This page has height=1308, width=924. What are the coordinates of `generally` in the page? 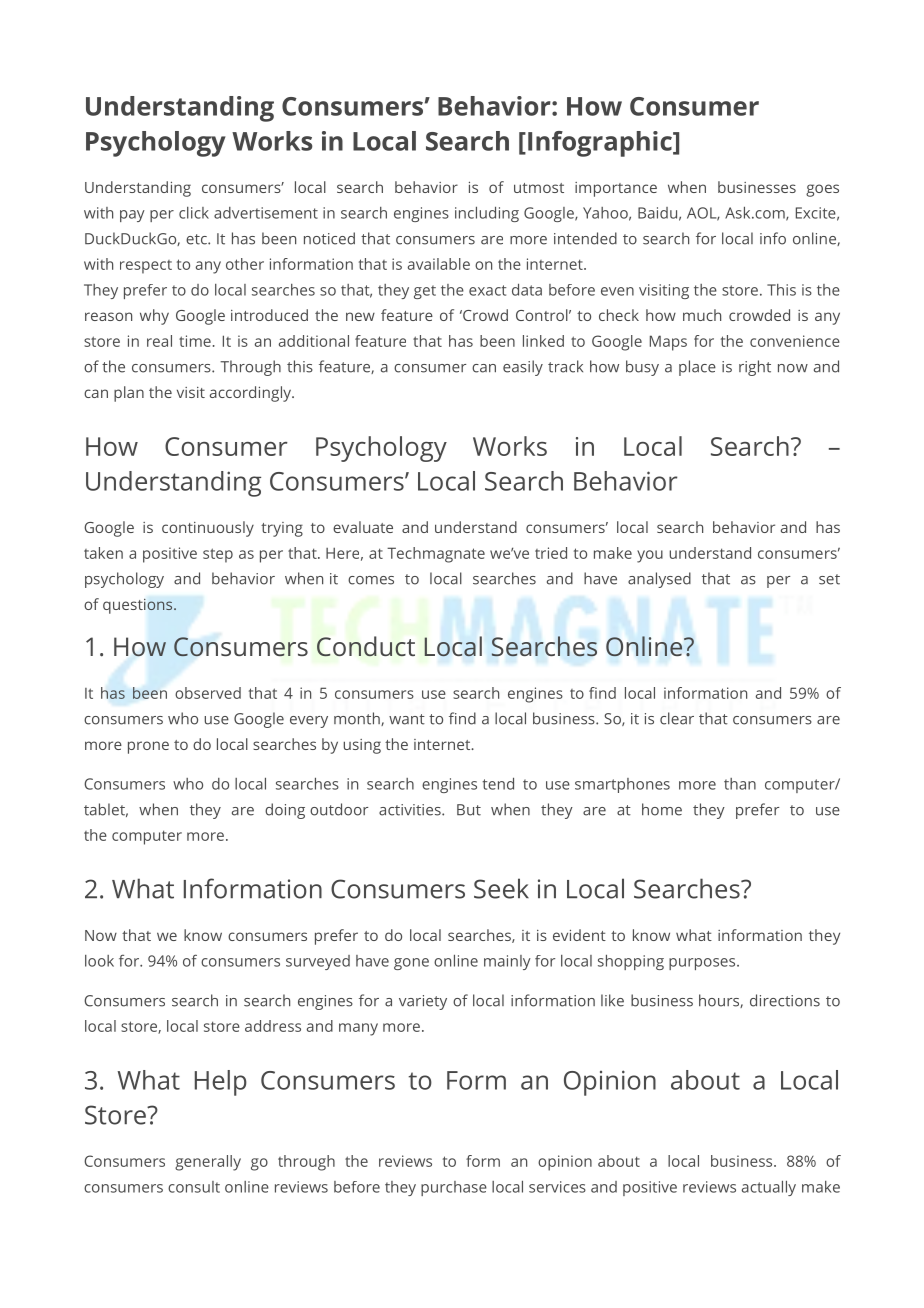 It's located at (208, 1163).
